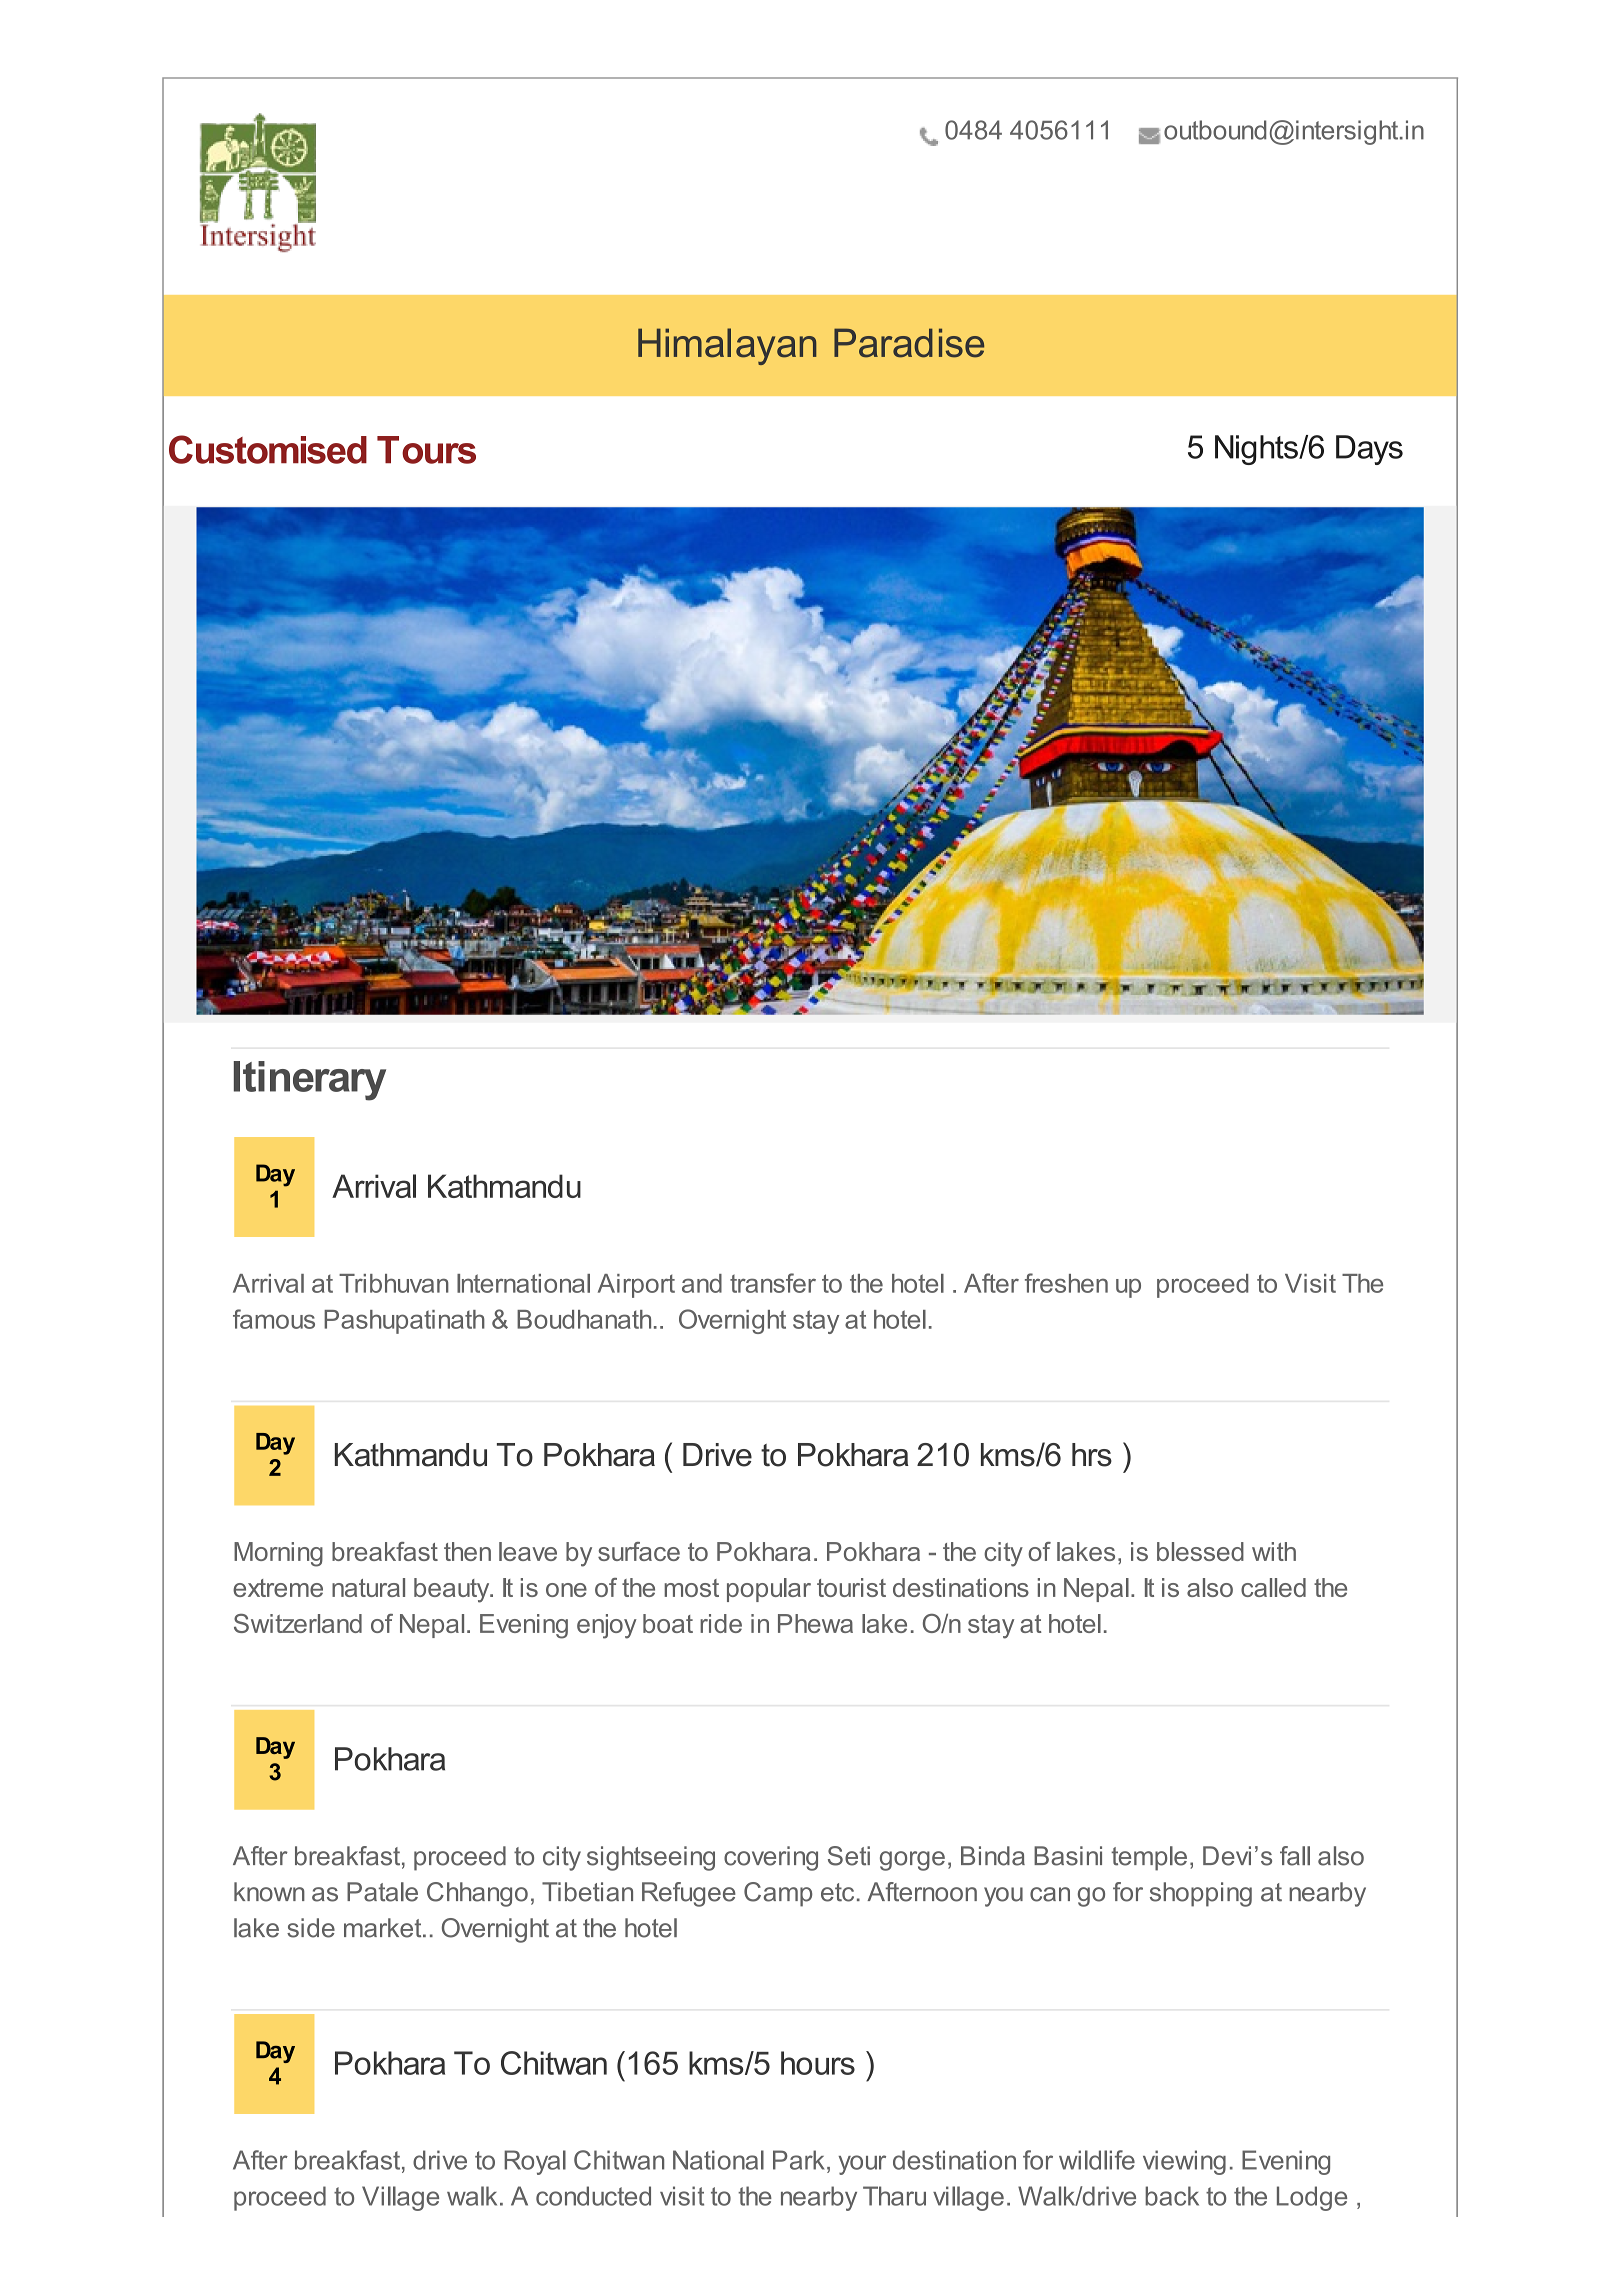 The image size is (1622, 2295). What do you see at coordinates (851, 1587) in the page?
I see `tourist` at bounding box center [851, 1587].
